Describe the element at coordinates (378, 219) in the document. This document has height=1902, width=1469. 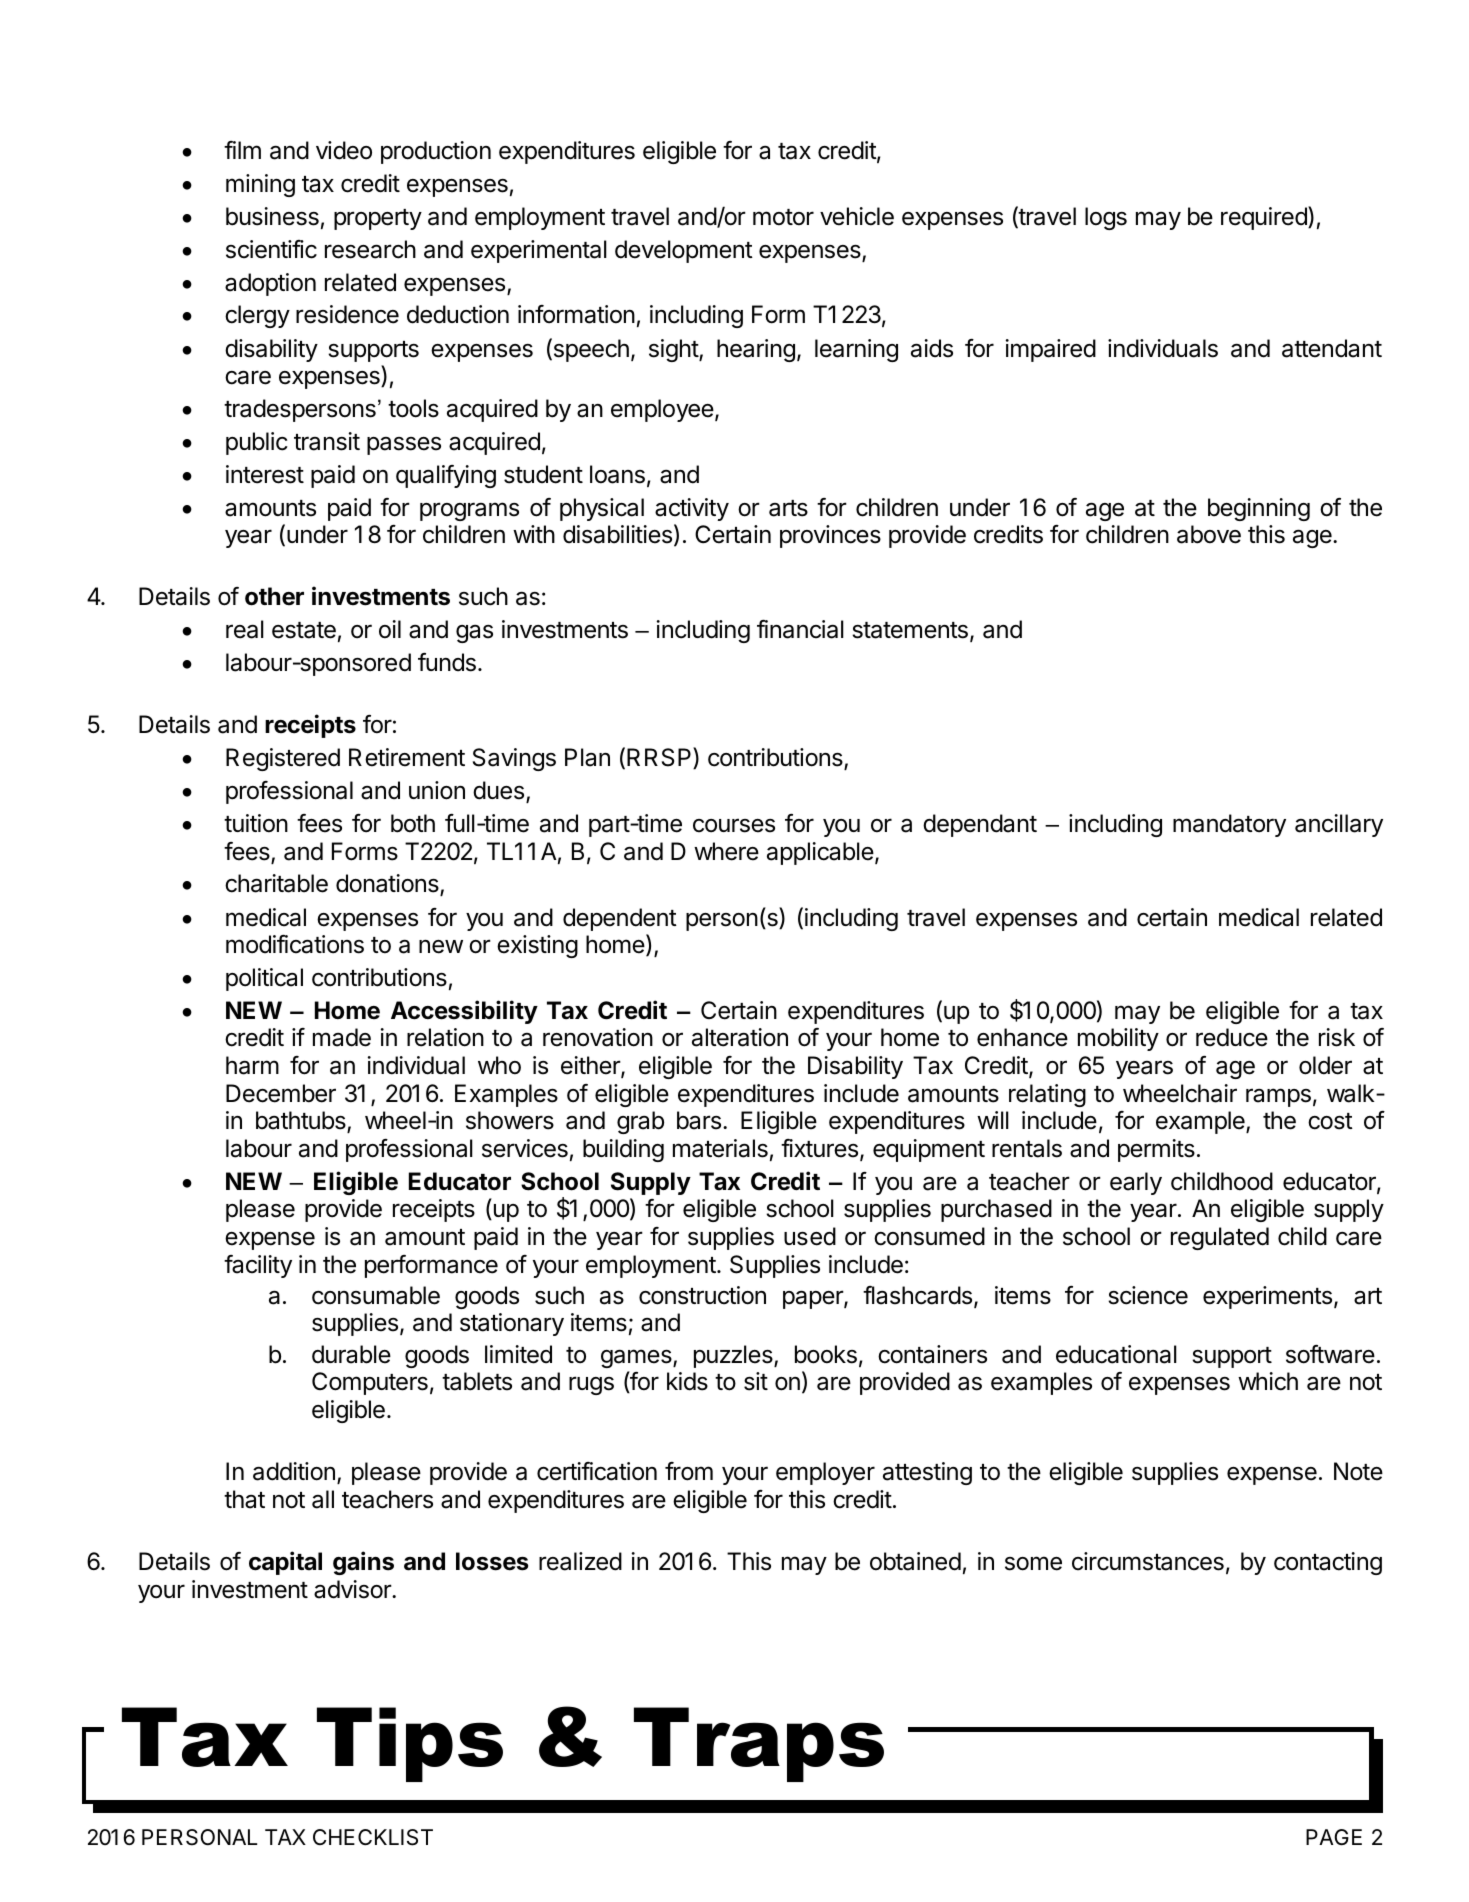
I see `property` at that location.
